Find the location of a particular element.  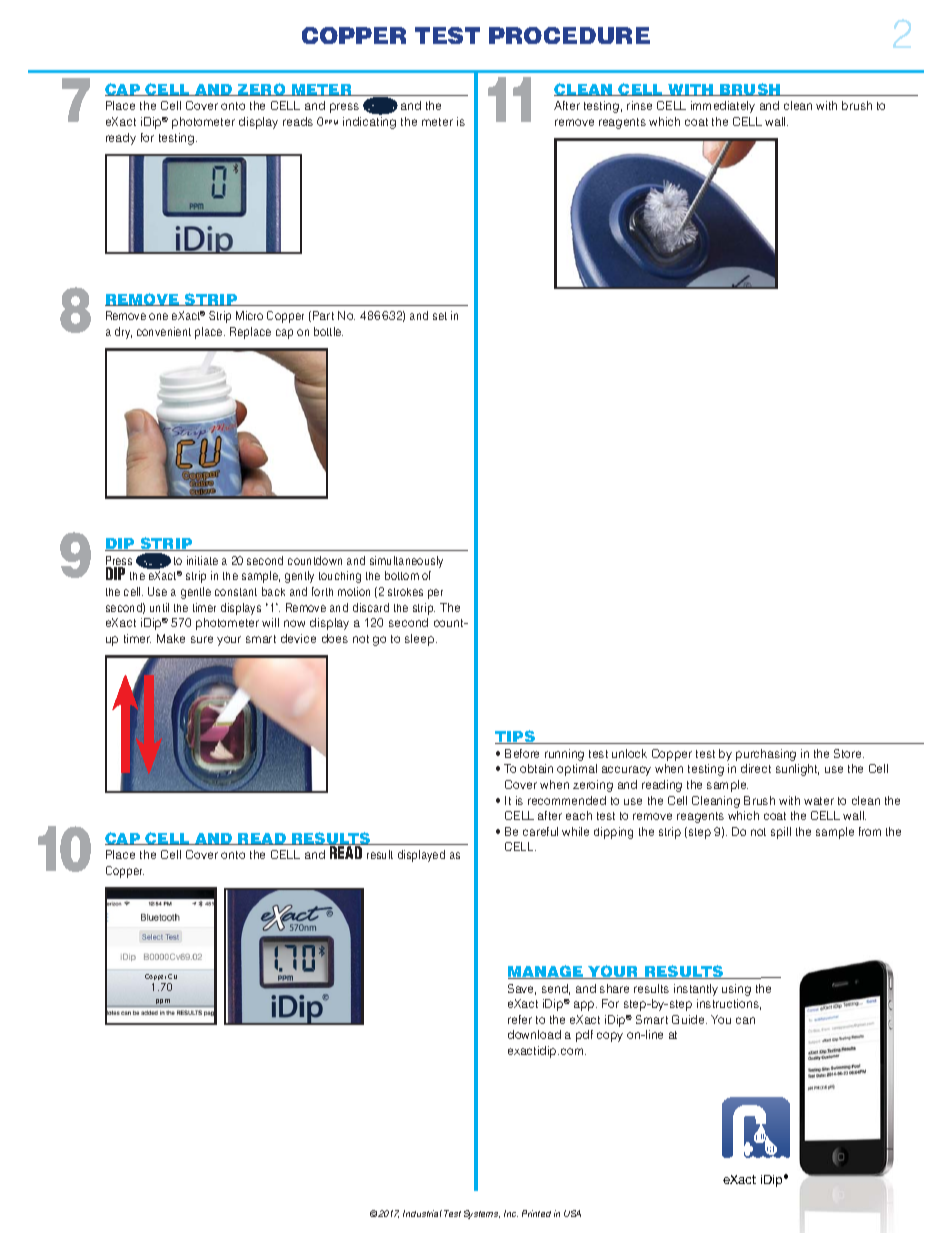

indicating is located at coordinates (369, 123).
